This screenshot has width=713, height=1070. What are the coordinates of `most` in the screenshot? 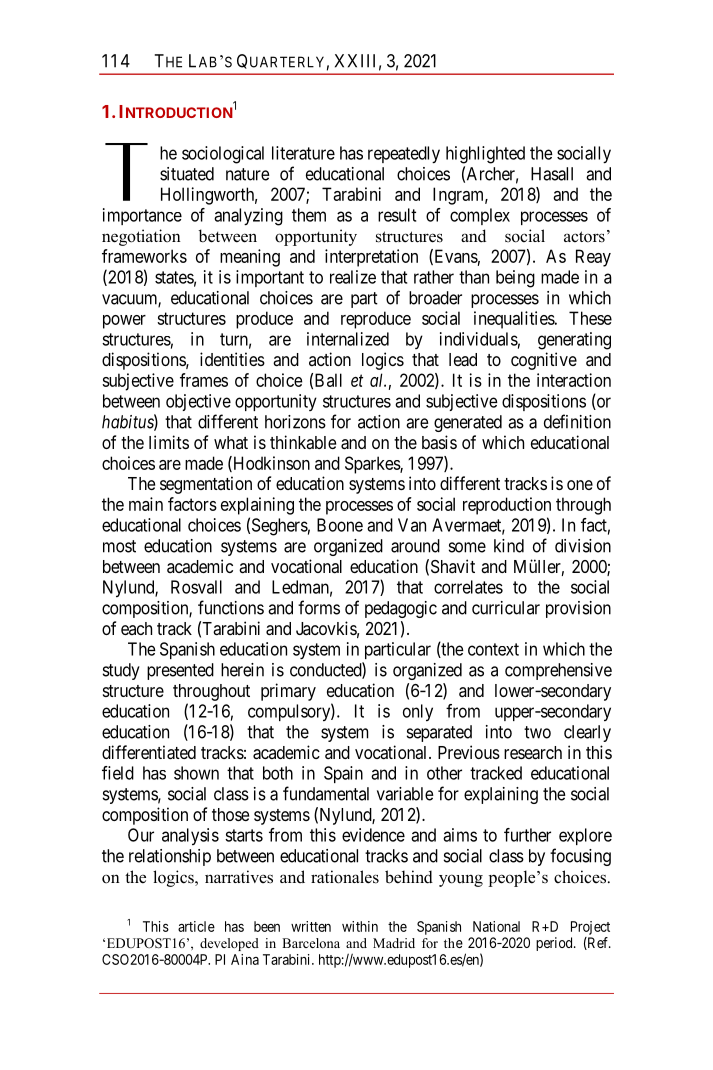 It's located at (119, 546).
